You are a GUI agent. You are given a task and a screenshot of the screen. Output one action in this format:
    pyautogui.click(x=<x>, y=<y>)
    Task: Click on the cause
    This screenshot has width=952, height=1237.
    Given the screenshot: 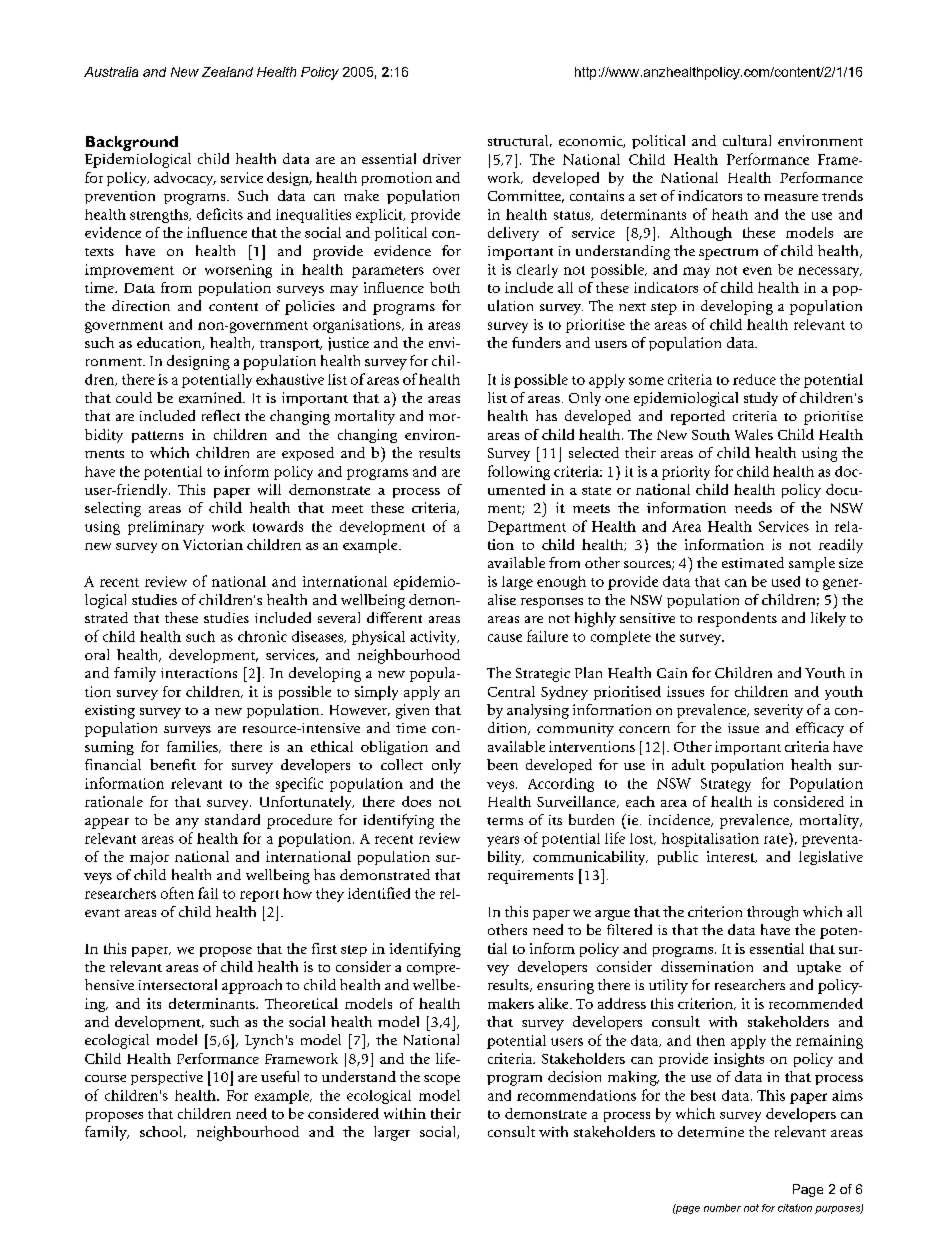 What is the action you would take?
    pyautogui.click(x=505, y=638)
